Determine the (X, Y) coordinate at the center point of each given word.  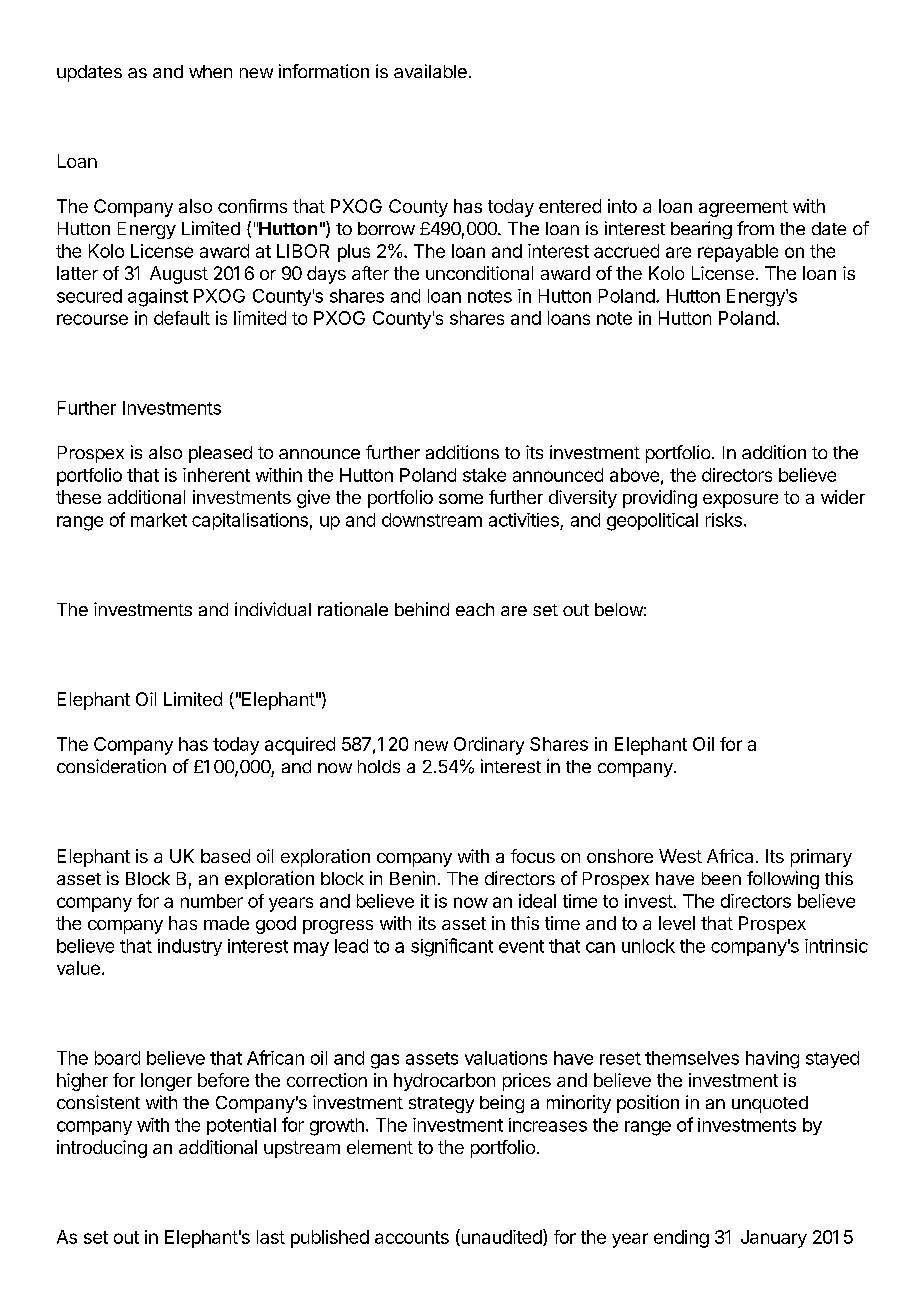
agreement (743, 208)
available (430, 71)
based (225, 856)
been (721, 878)
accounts (412, 1237)
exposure (740, 501)
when (210, 71)
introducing (102, 1149)
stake (484, 475)
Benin (412, 878)
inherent (216, 475)
